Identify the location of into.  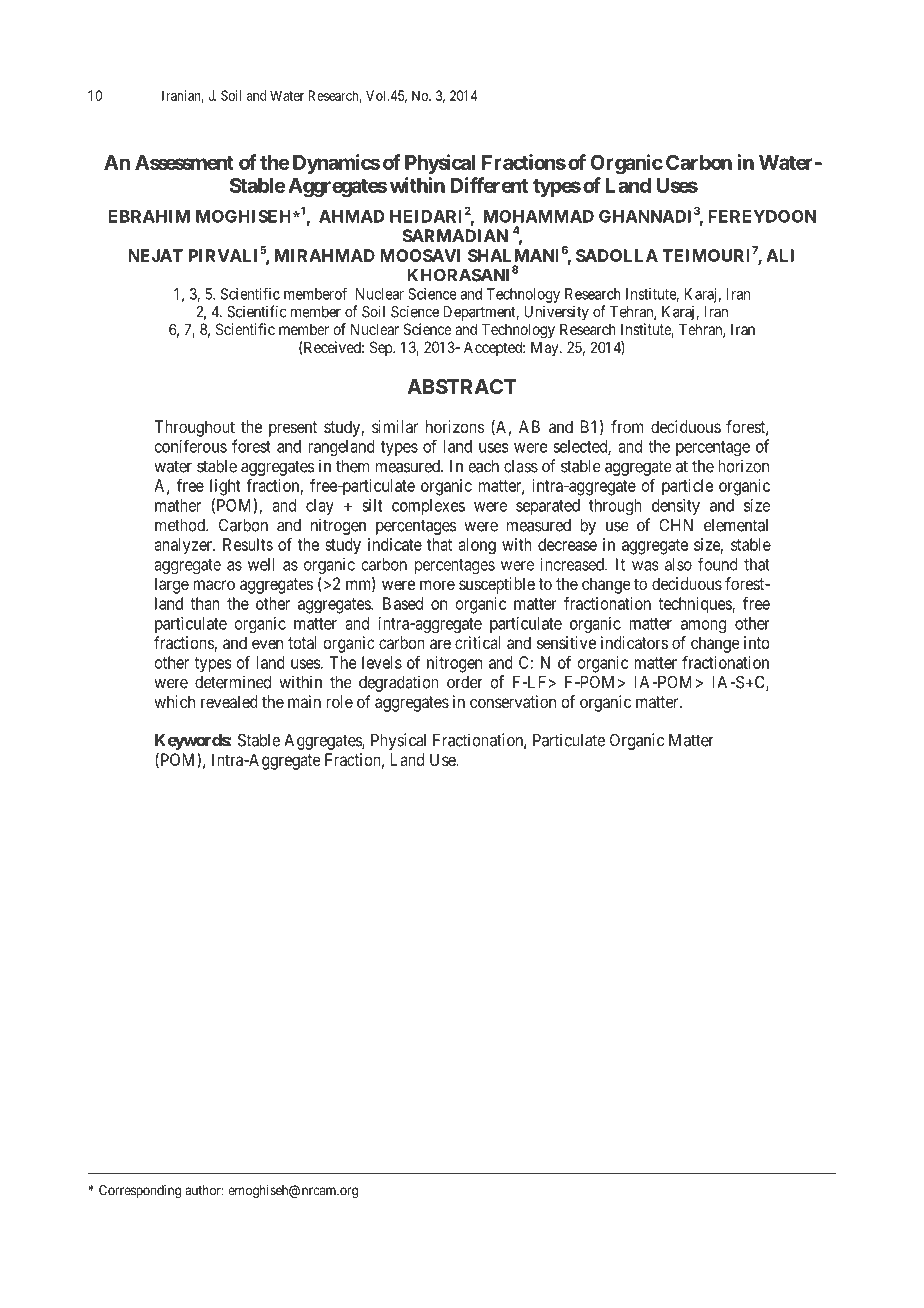
(757, 642).
